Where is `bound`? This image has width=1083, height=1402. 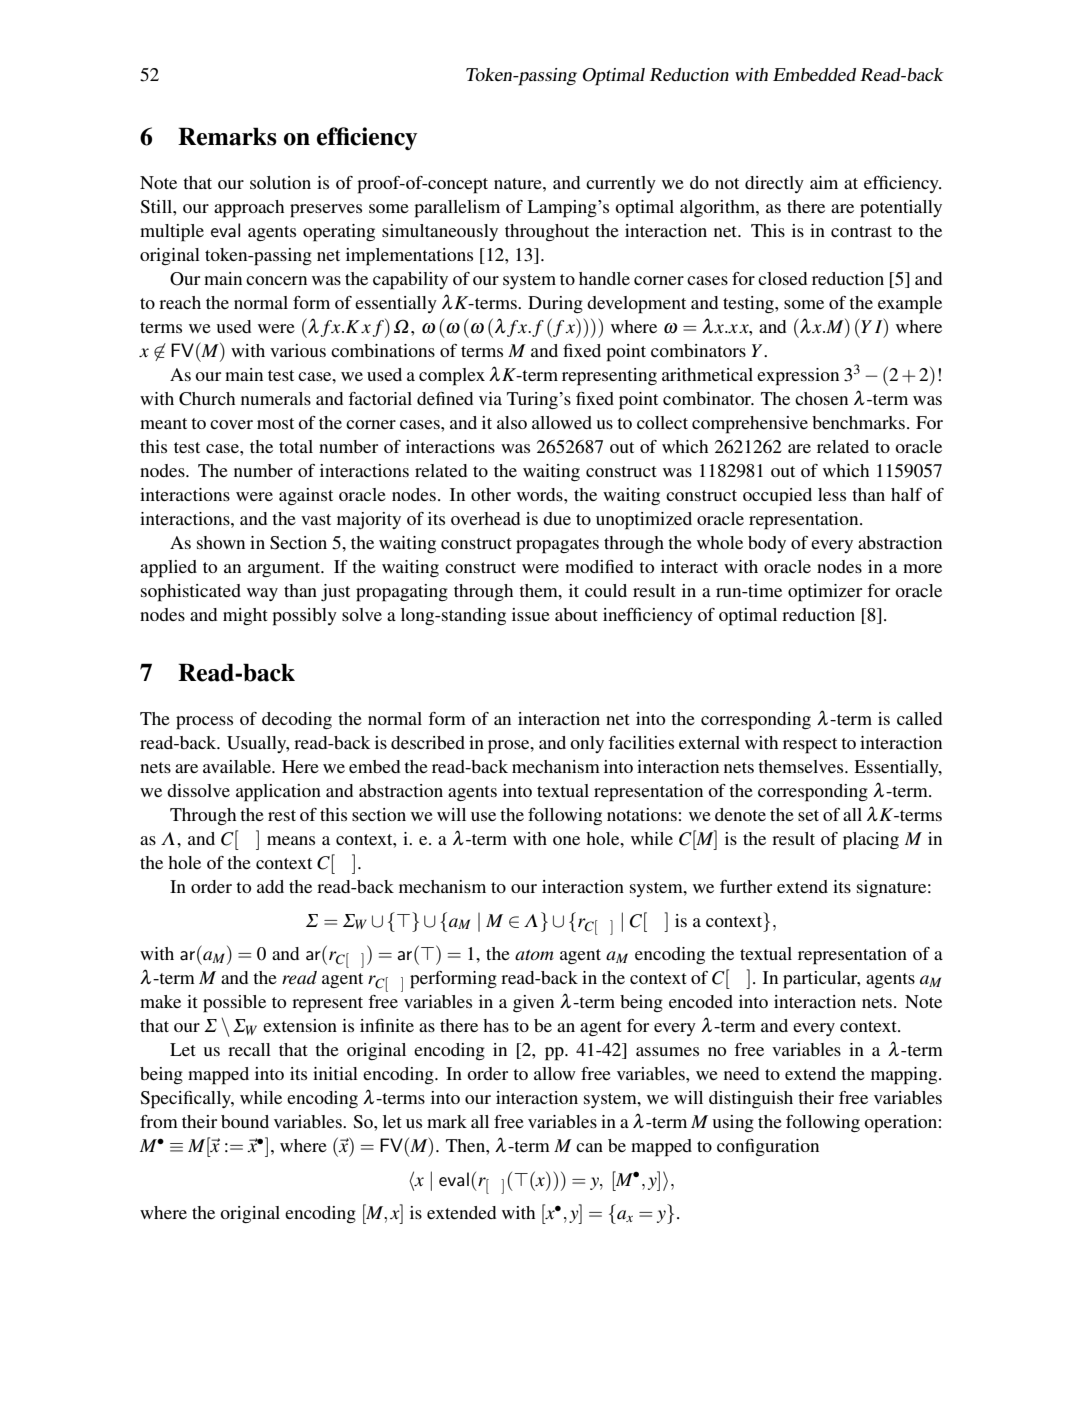 bound is located at coordinates (245, 1121).
